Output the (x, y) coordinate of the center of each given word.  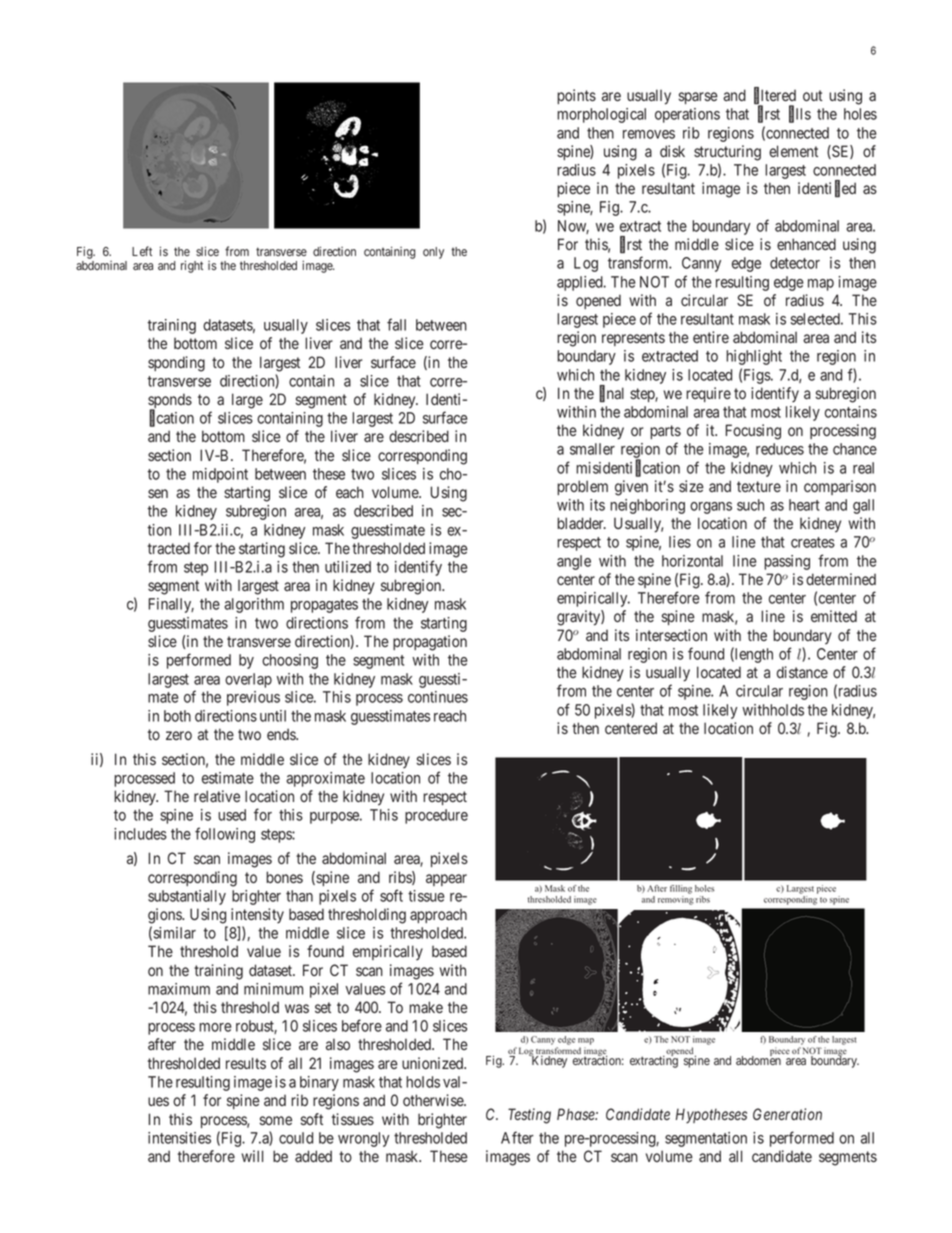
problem (582, 487)
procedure (436, 816)
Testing (529, 1116)
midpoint (220, 475)
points (576, 96)
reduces (780, 449)
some (275, 1120)
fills (800, 115)
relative (217, 796)
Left (142, 251)
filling (681, 889)
